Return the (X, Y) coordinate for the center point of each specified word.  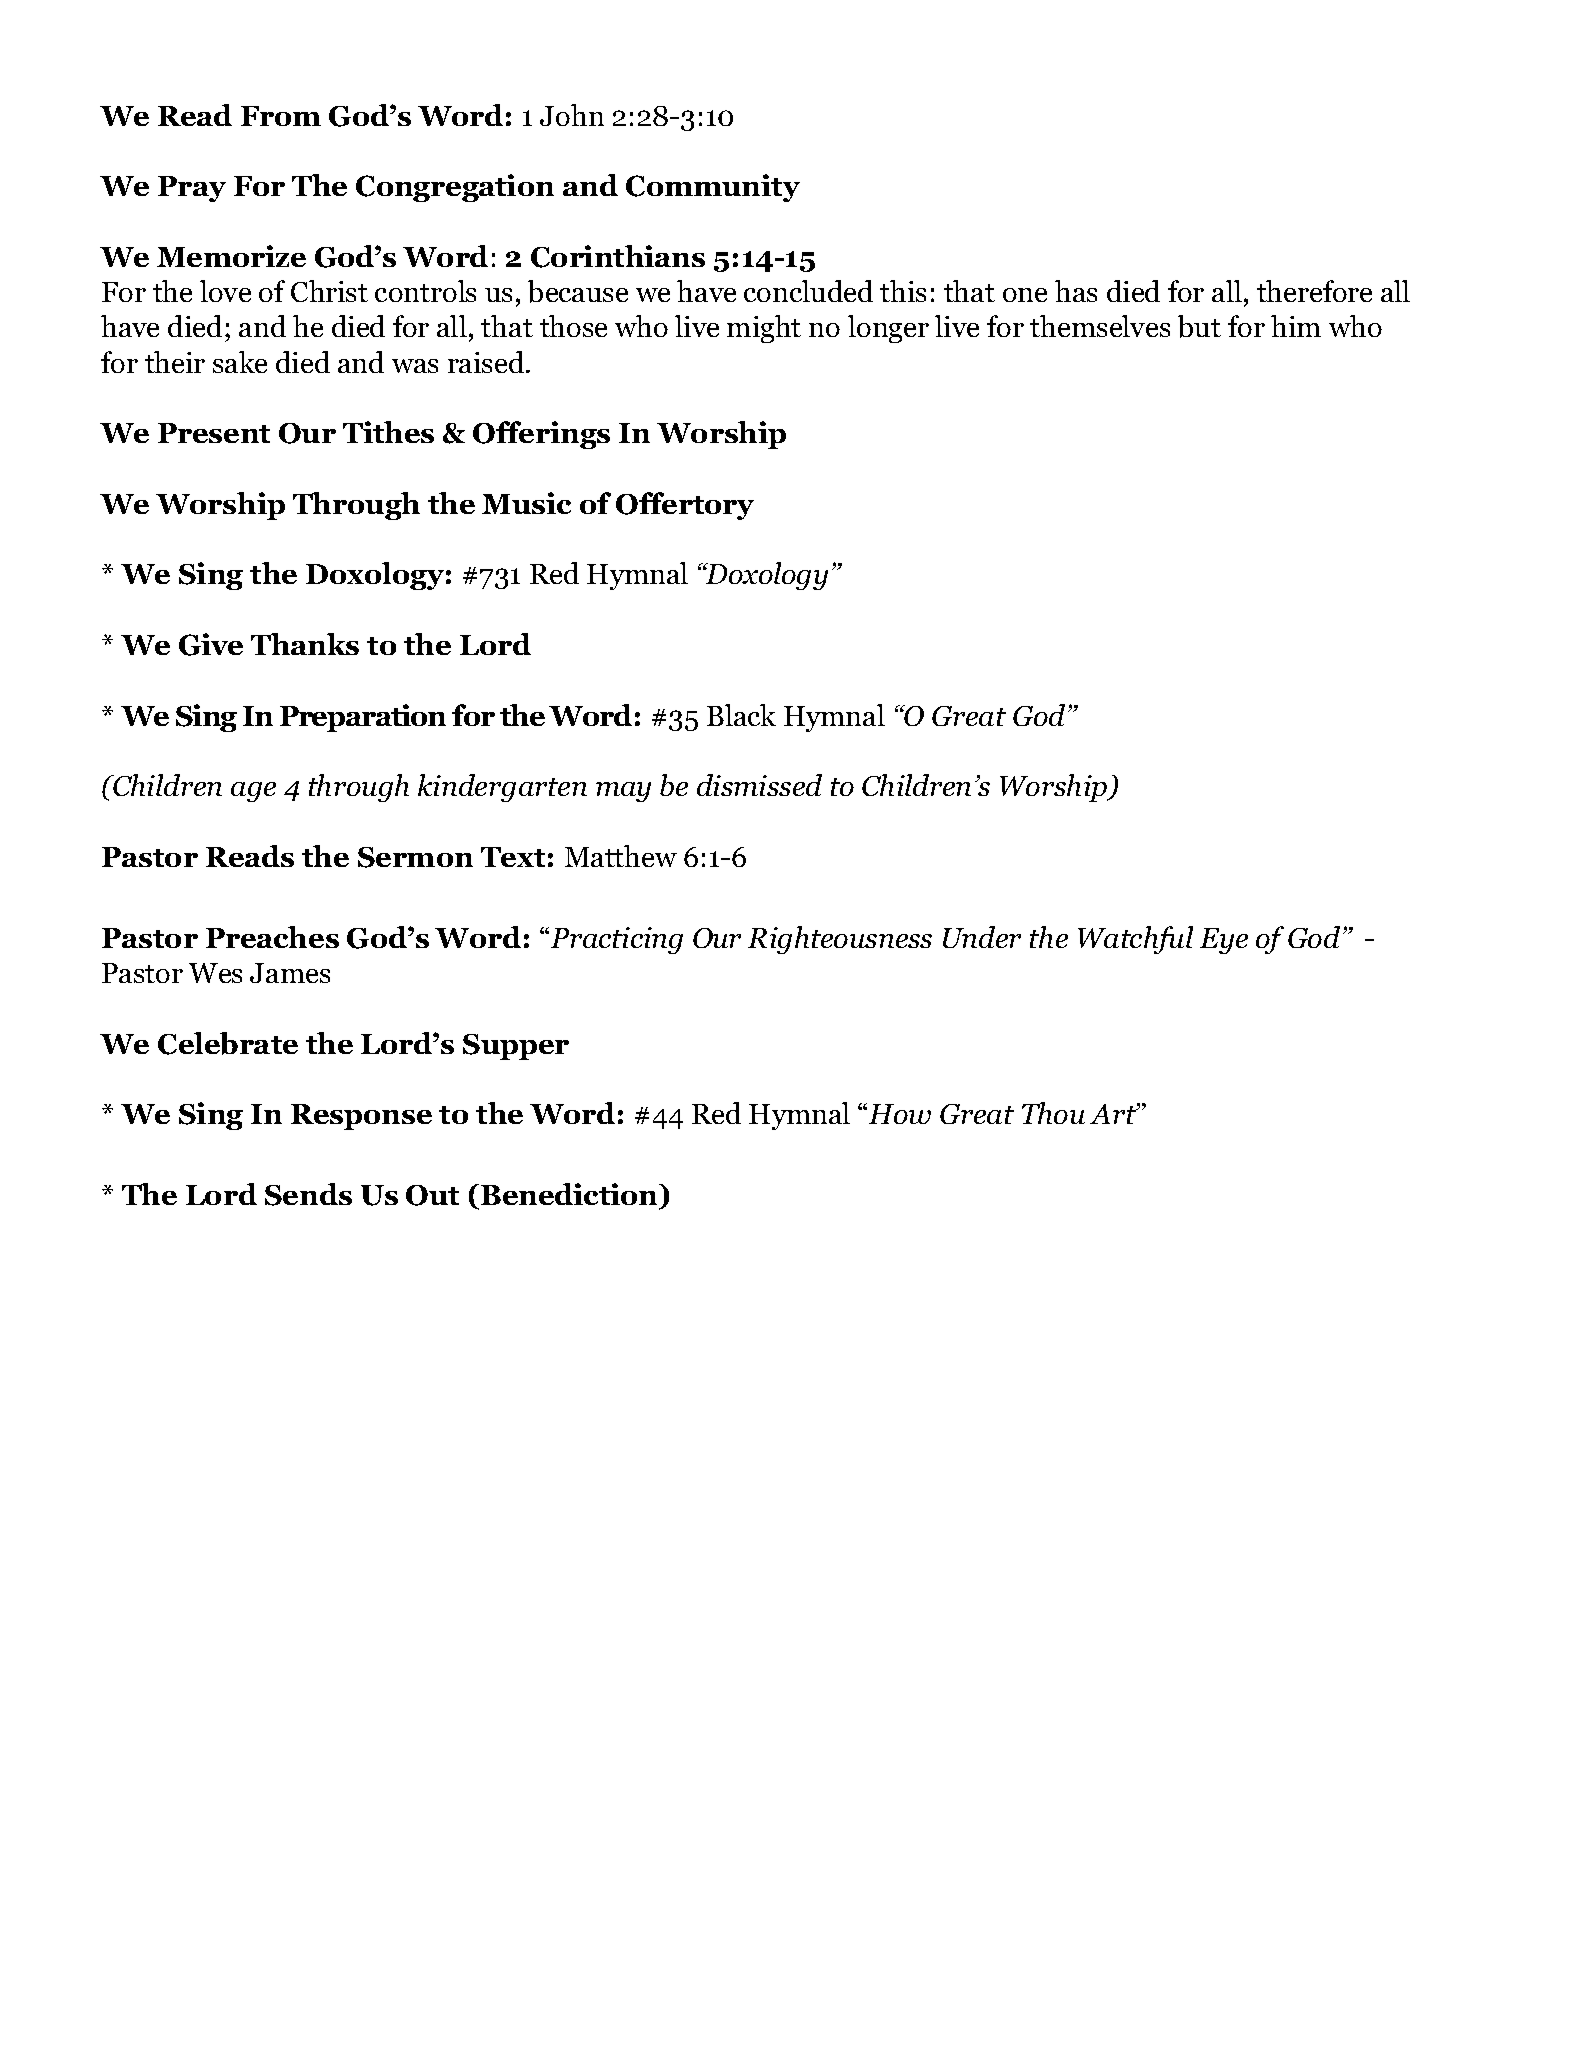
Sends (308, 1194)
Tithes (388, 432)
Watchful (1135, 940)
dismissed (759, 785)
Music (526, 503)
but (1199, 326)
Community (713, 188)
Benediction (571, 1196)
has (1076, 291)
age (253, 792)
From (281, 116)
